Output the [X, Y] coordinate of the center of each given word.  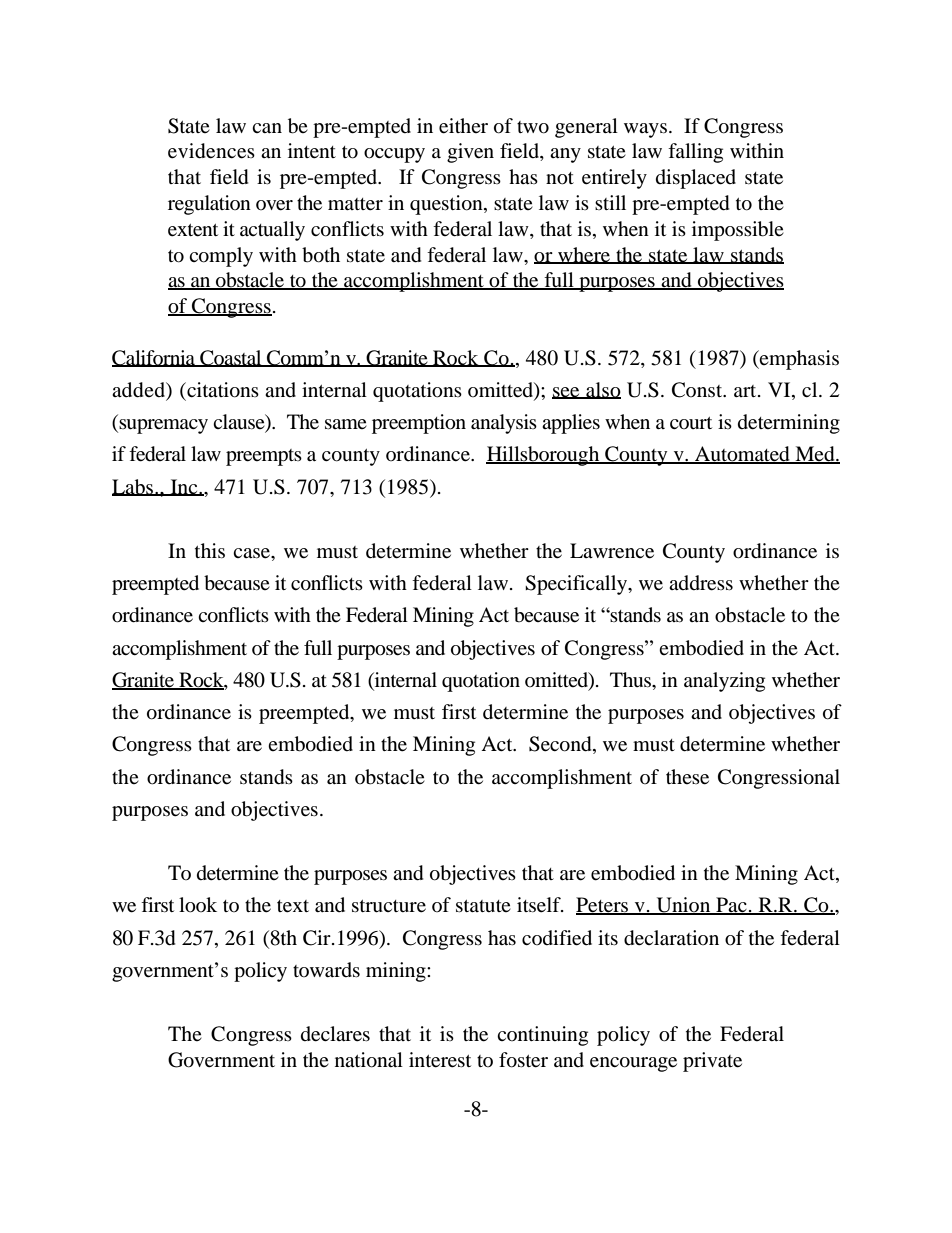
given [470, 153]
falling [695, 153]
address [701, 583]
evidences [211, 151]
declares [335, 1034]
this [210, 550]
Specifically [577, 585]
